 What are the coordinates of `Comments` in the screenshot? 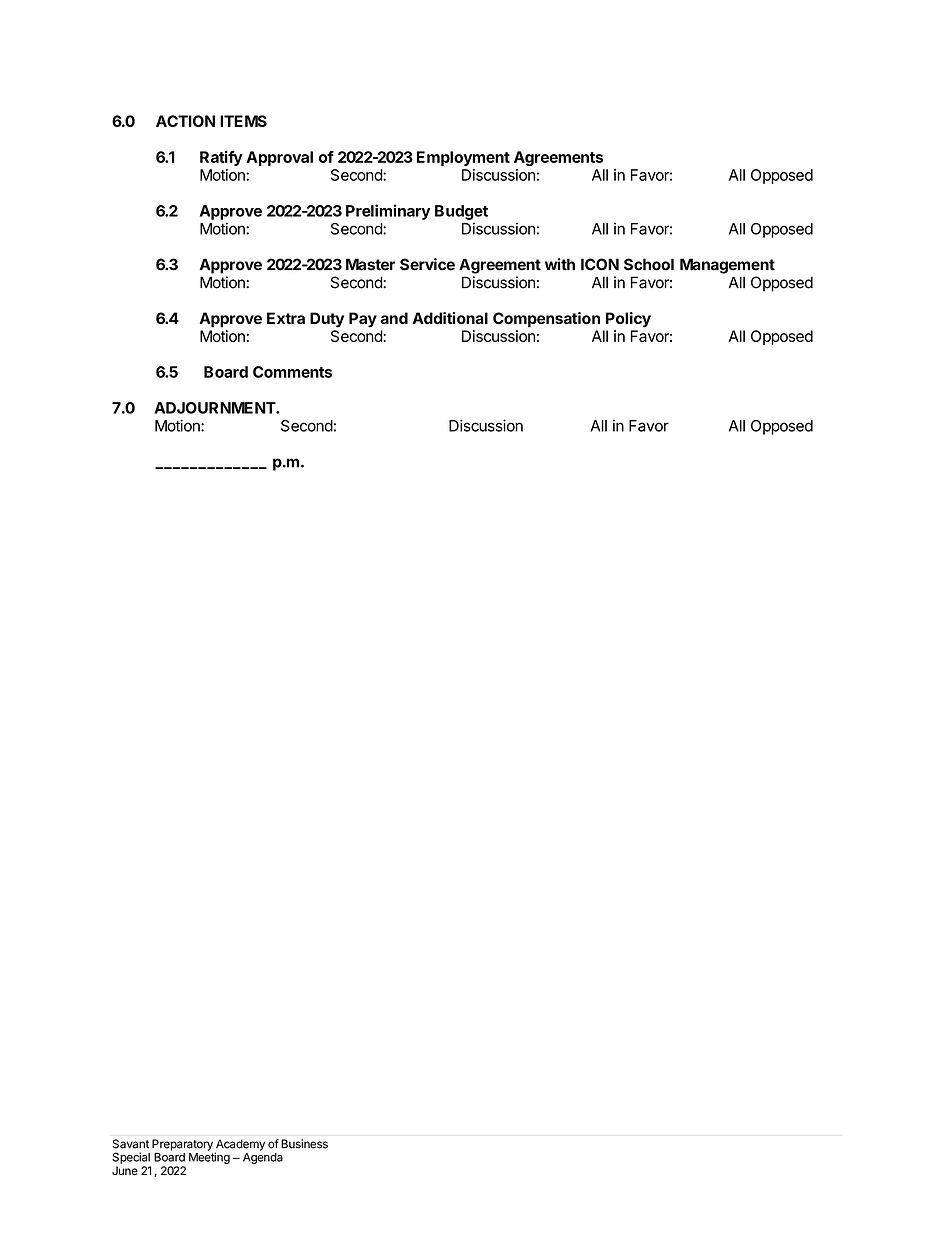 It's located at (292, 372).
